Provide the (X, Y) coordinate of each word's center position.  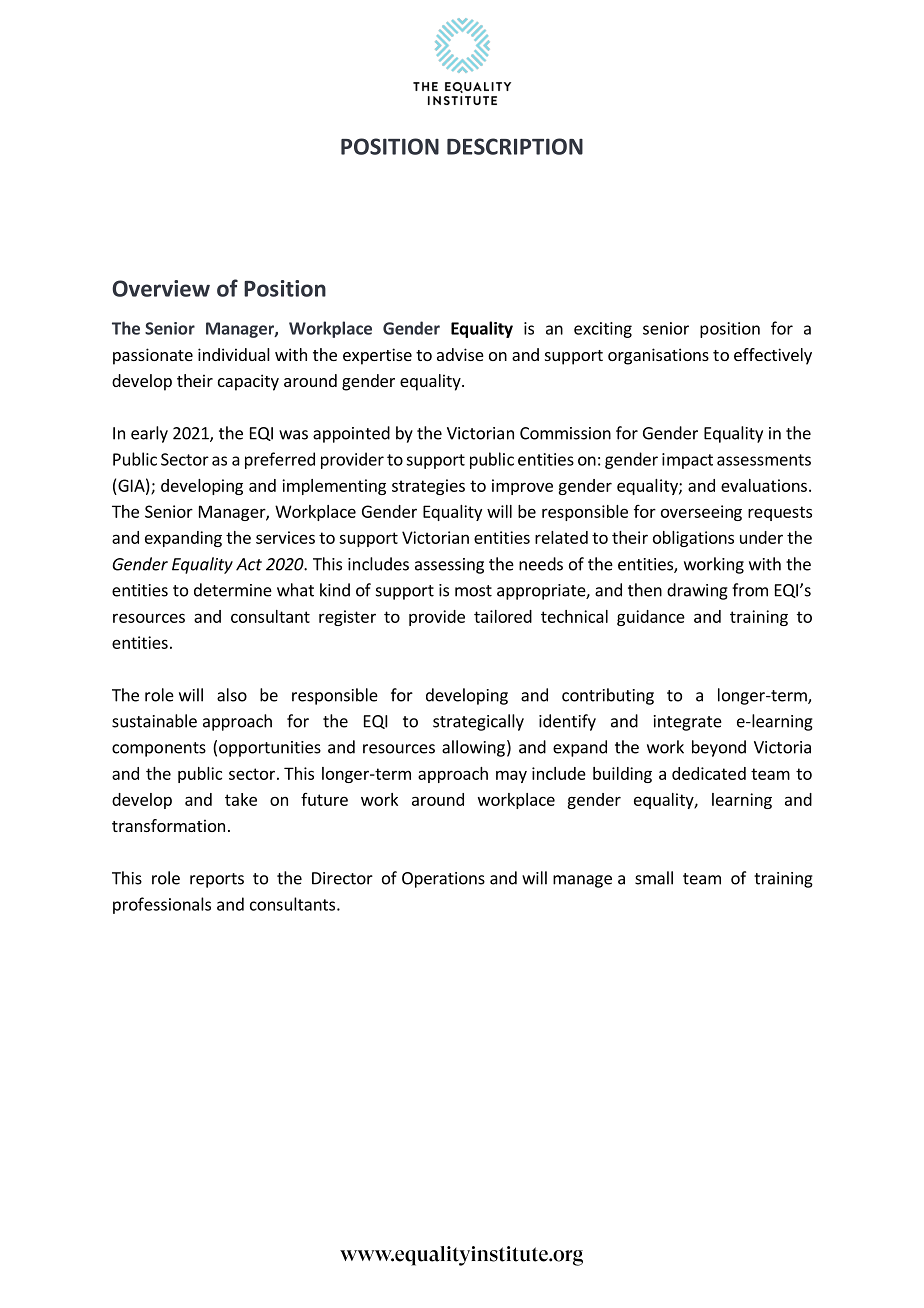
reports (217, 880)
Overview (161, 288)
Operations (443, 880)
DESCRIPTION (515, 146)
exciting (603, 330)
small (654, 878)
